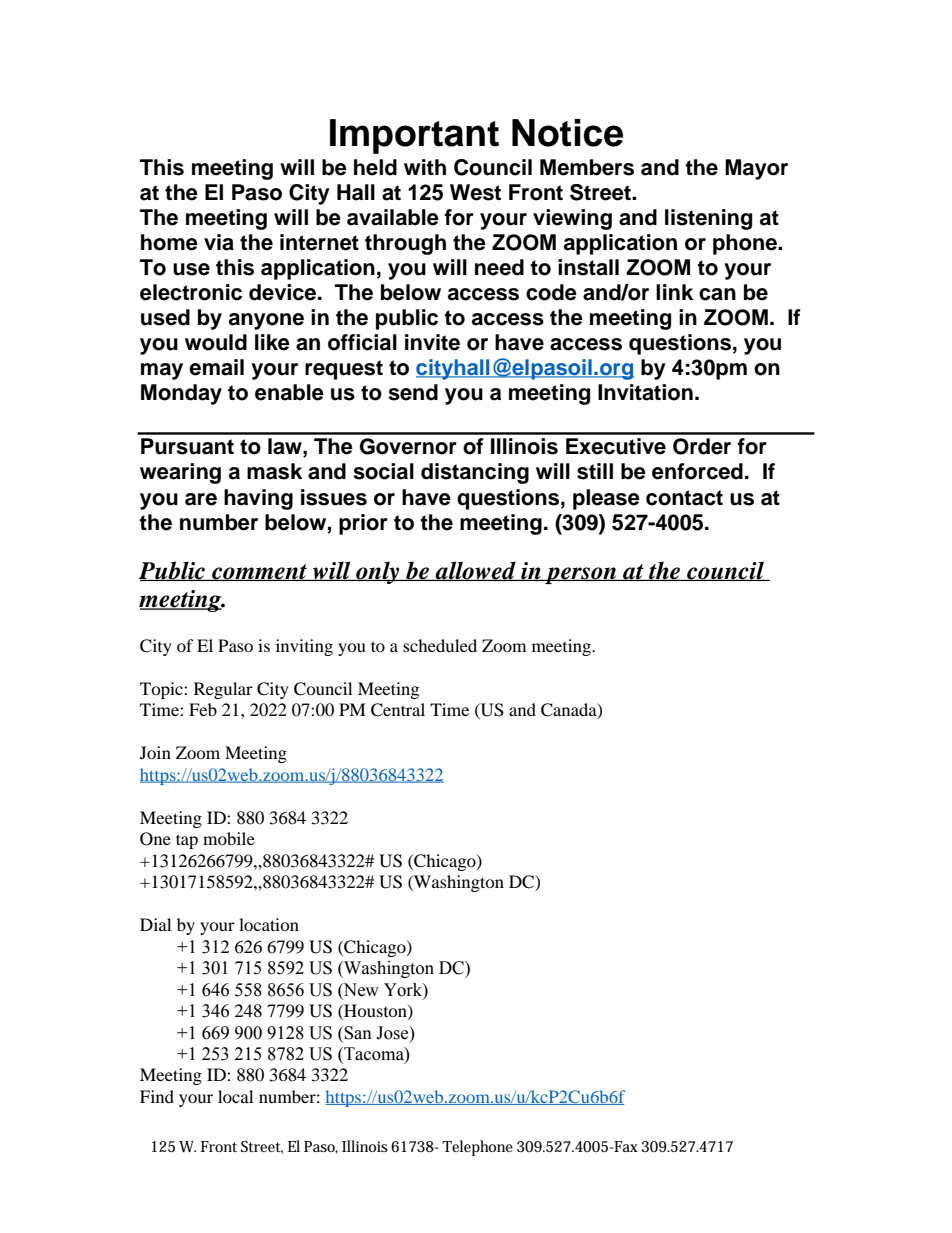 The width and height of the page is (952, 1233). I want to click on local, so click(235, 1096).
